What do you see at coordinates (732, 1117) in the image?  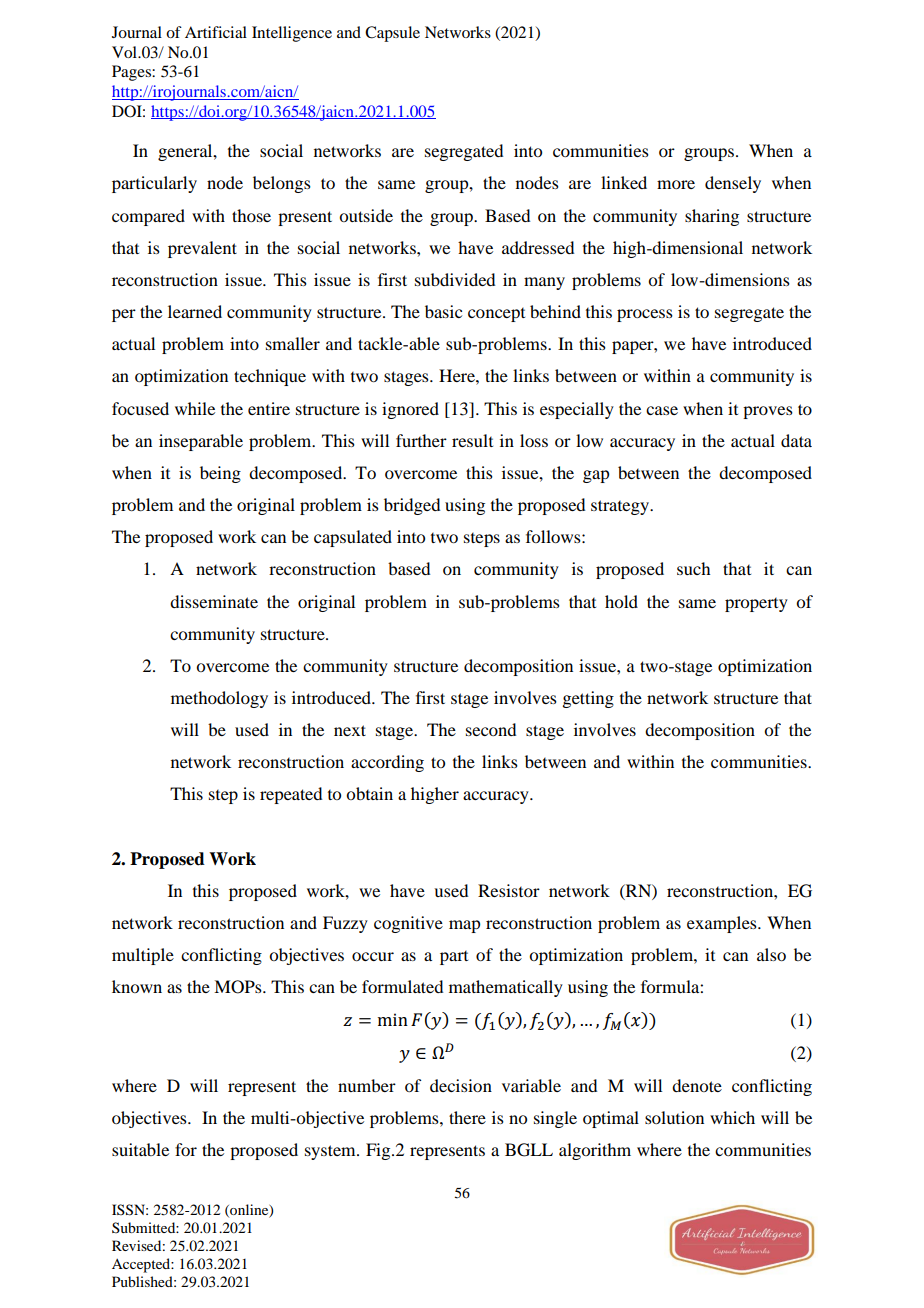 I see `which` at bounding box center [732, 1117].
